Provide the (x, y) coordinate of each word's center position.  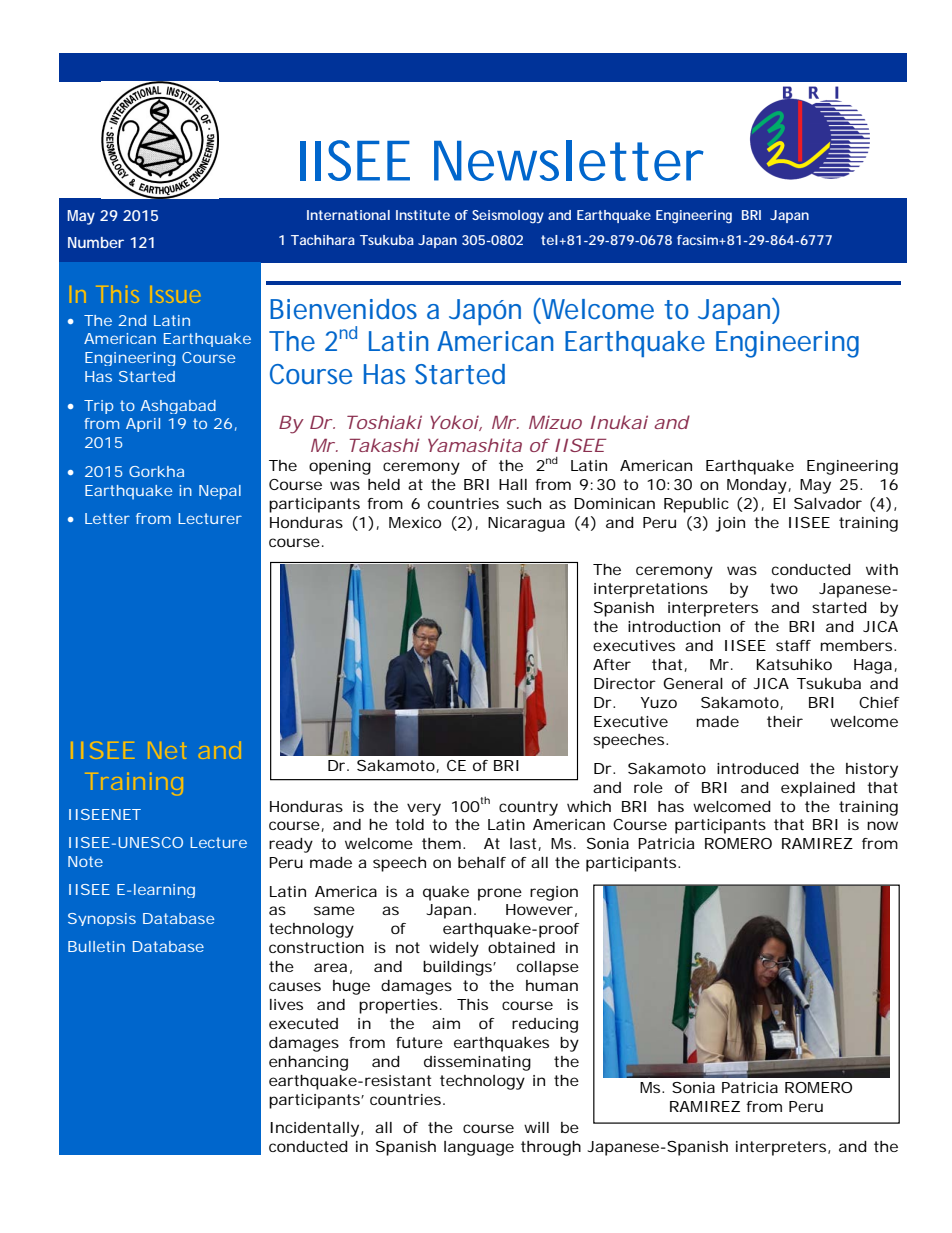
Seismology (508, 216)
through (551, 1148)
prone (500, 894)
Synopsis (102, 919)
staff (793, 645)
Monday (757, 486)
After (612, 664)
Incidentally (314, 1129)
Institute (423, 215)
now (882, 825)
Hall (513, 484)
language (479, 1148)
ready (291, 845)
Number (96, 242)
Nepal (220, 492)
